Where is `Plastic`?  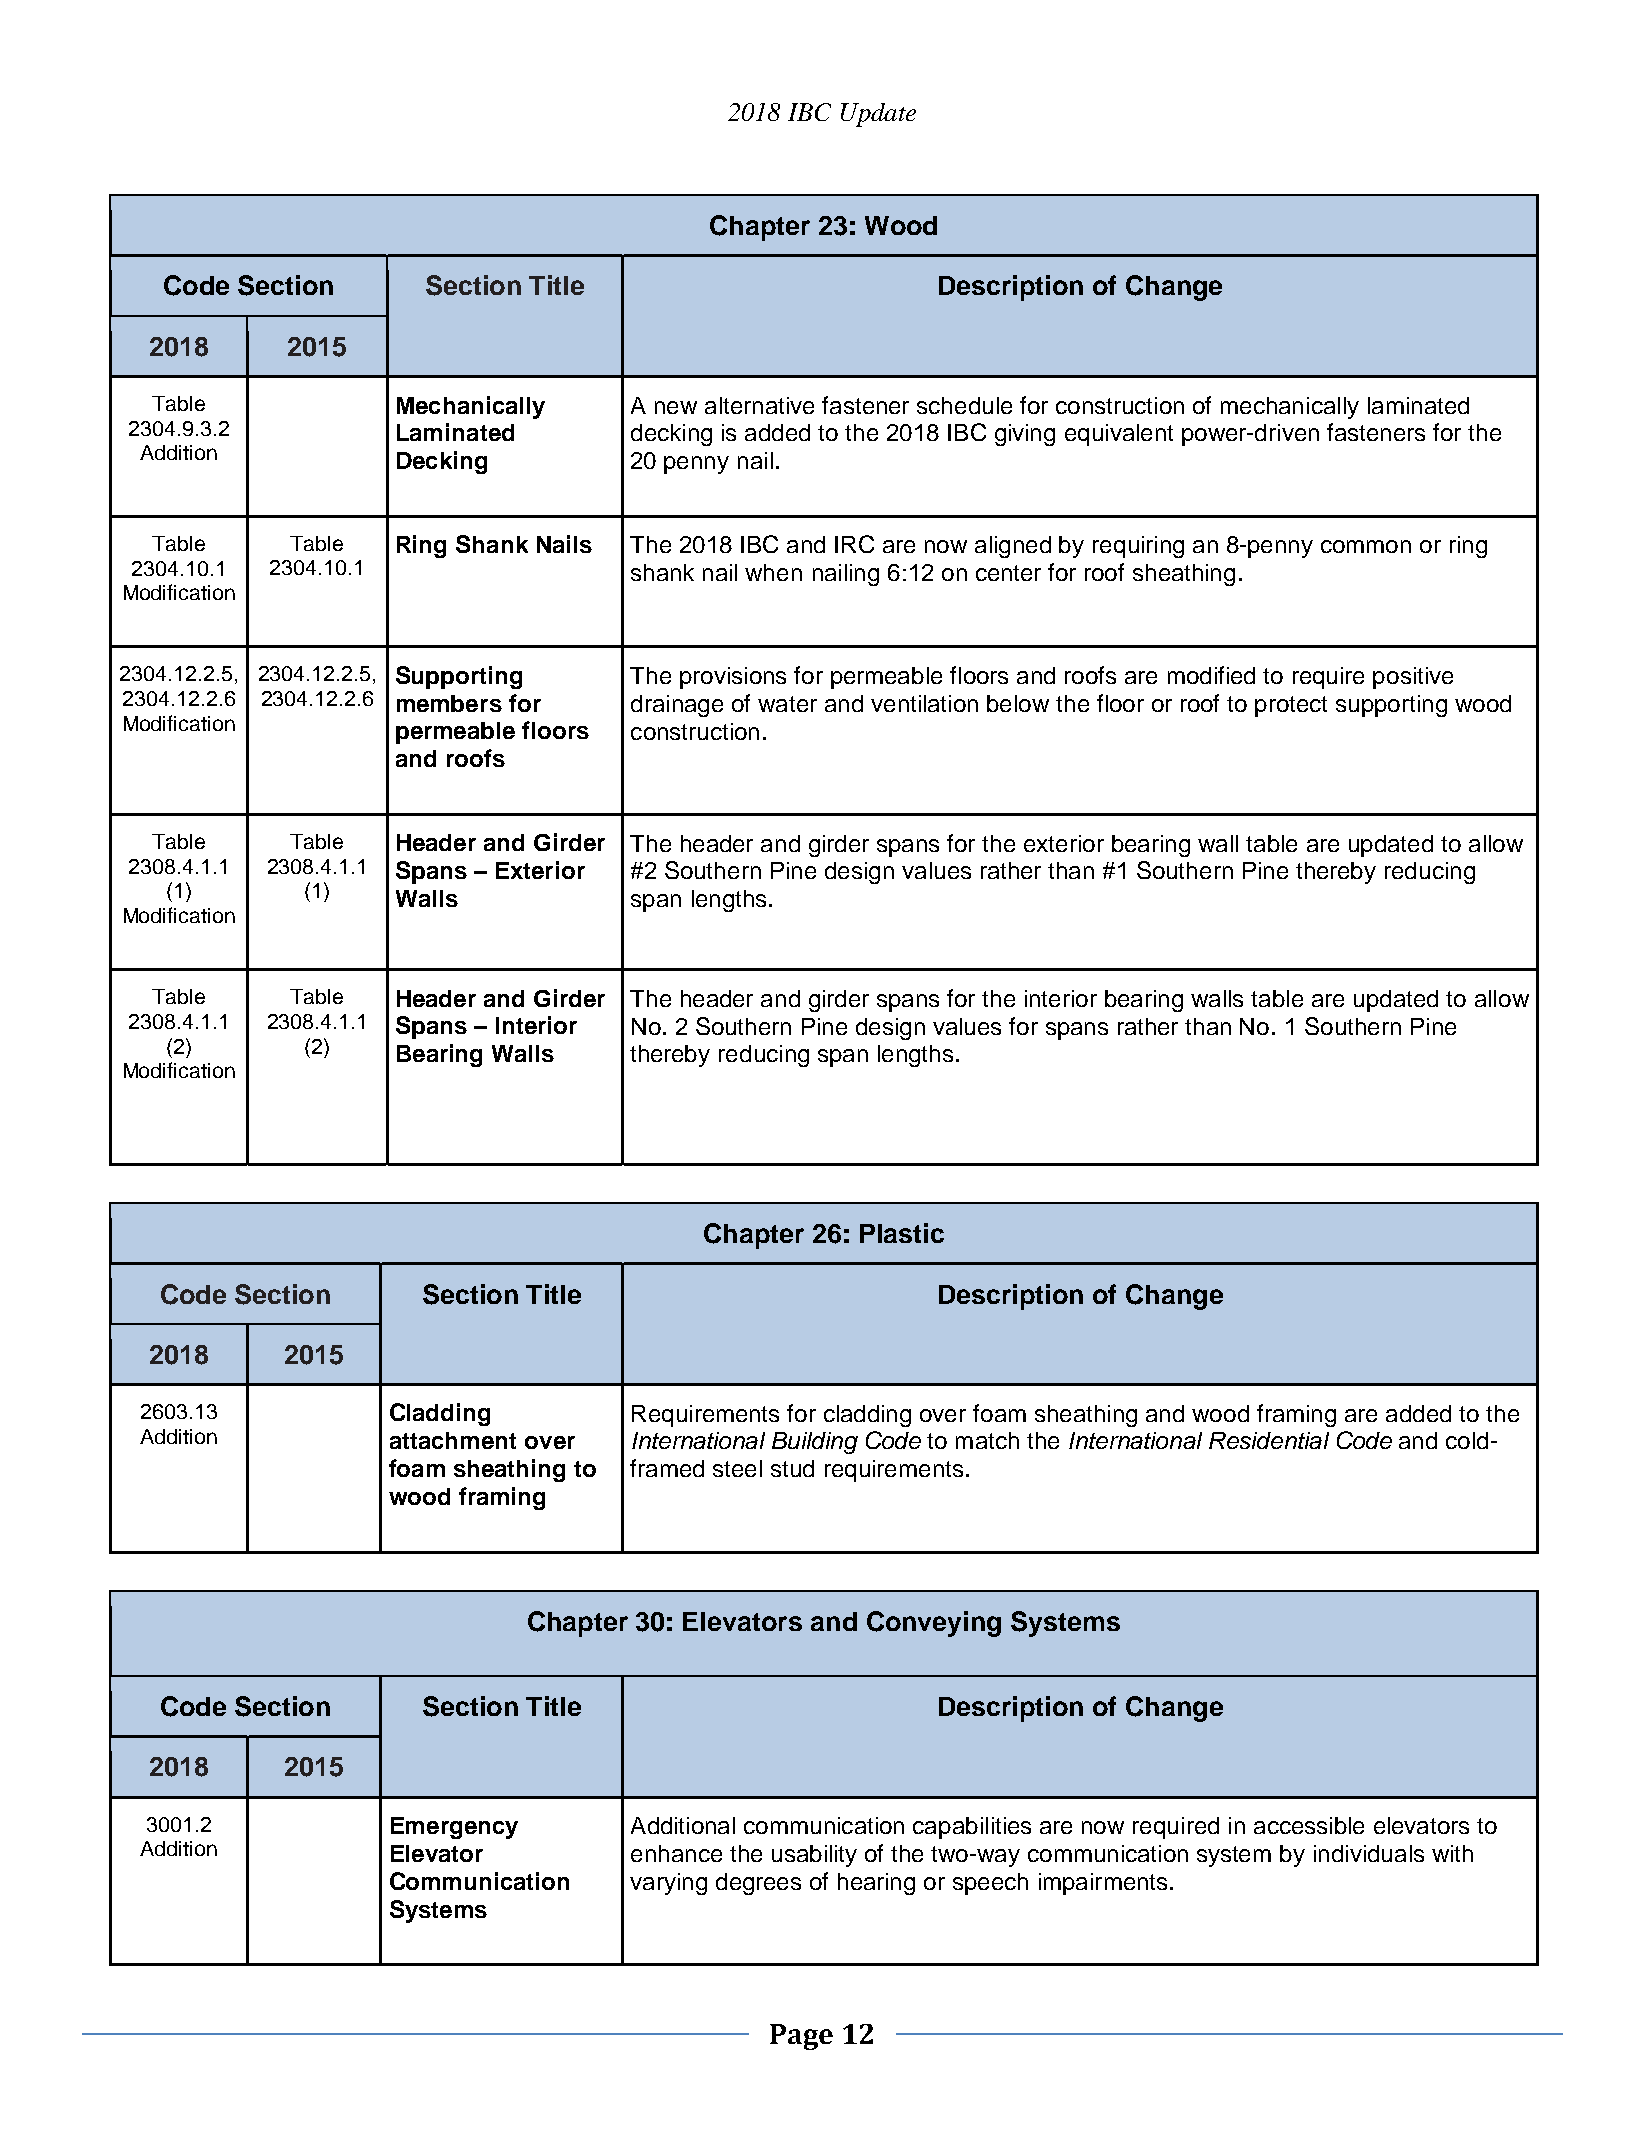 Plastic is located at coordinates (902, 1233).
